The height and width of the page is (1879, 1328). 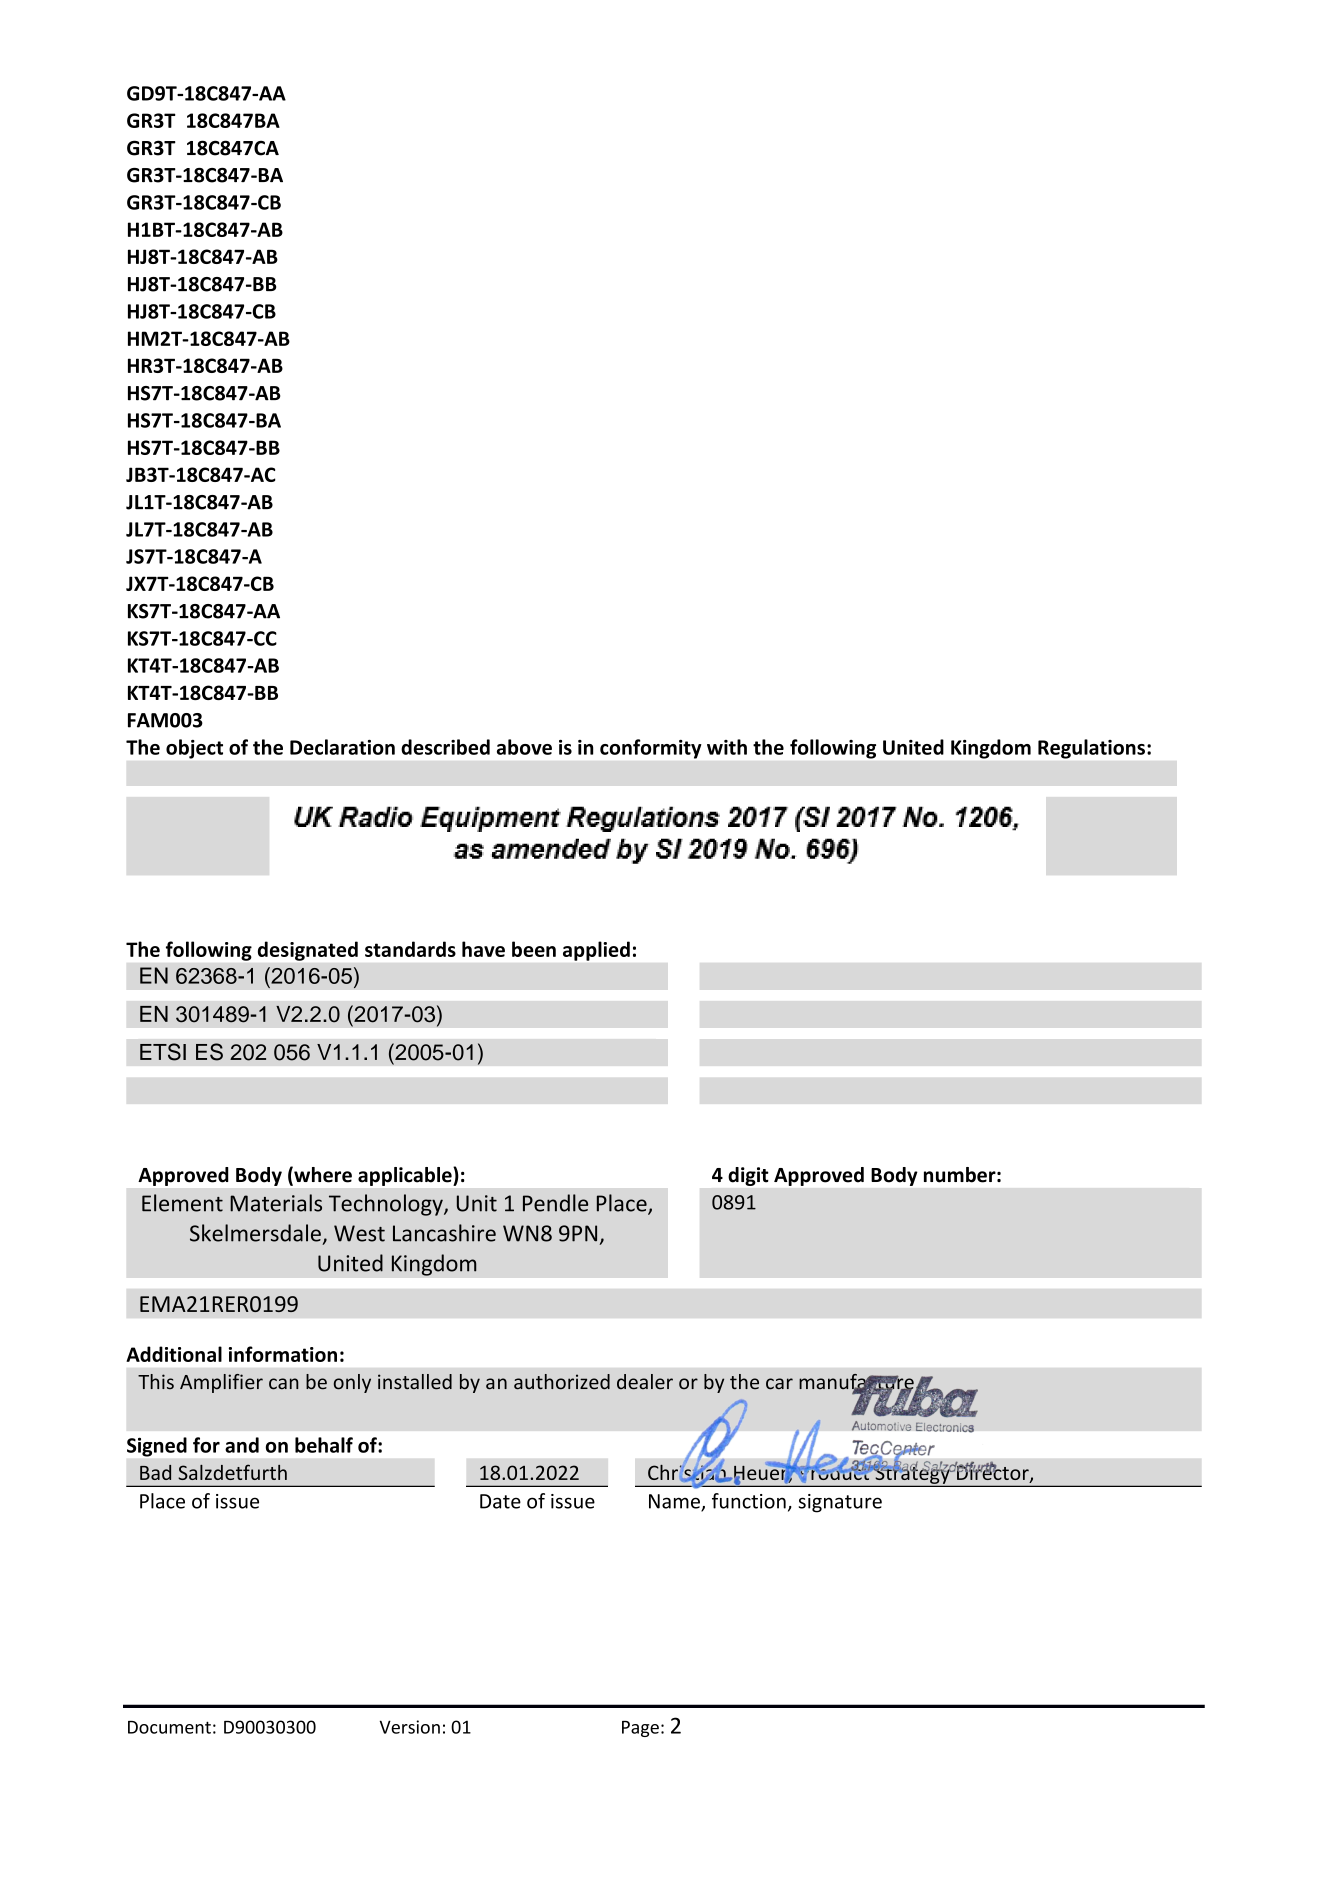 I want to click on conformity, so click(x=650, y=749).
